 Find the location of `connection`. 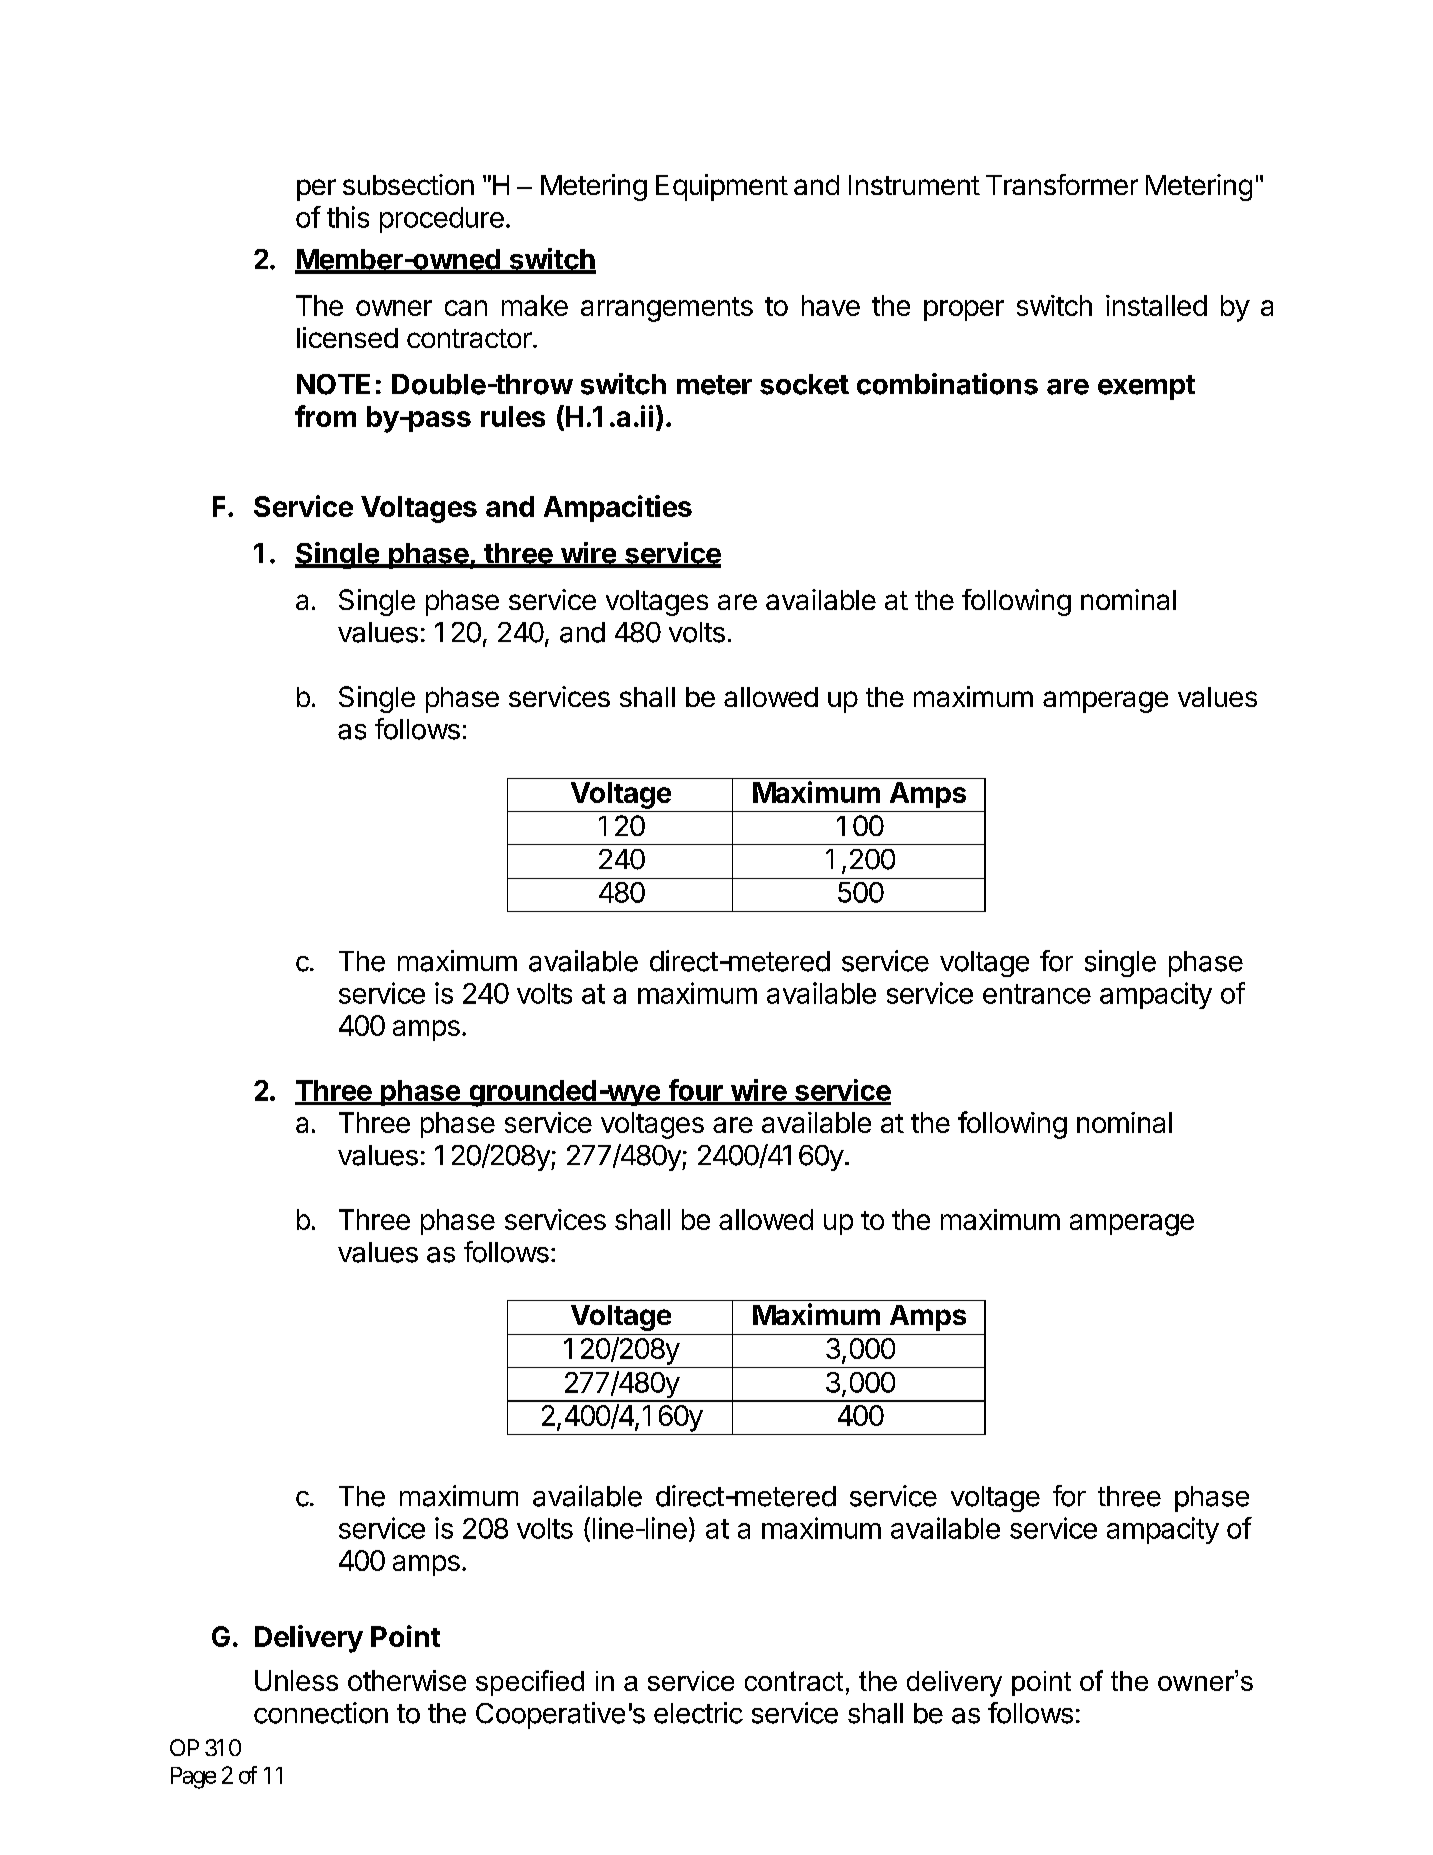

connection is located at coordinates (321, 1713).
